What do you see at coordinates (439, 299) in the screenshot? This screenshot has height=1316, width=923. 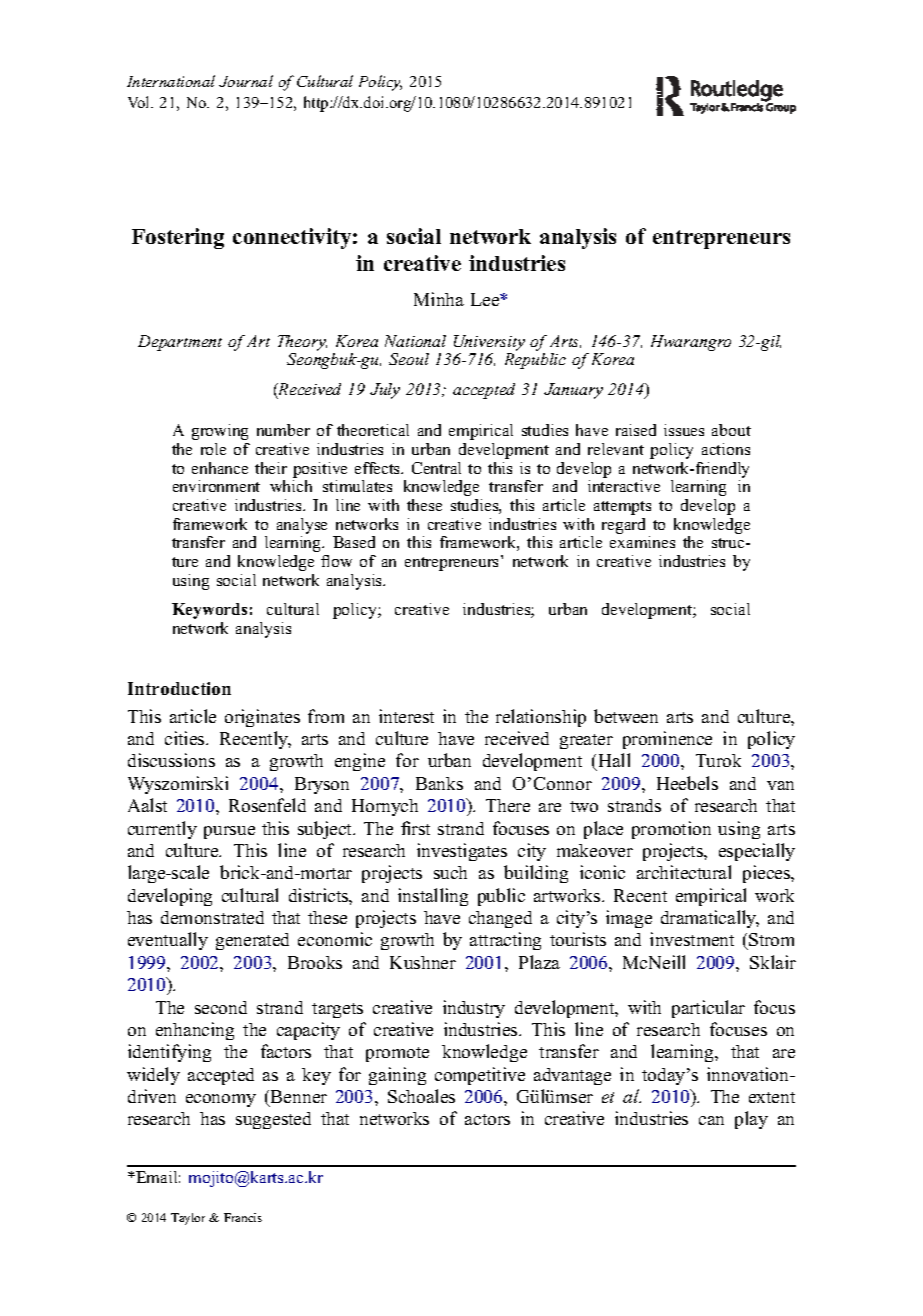 I see `Minha` at bounding box center [439, 299].
